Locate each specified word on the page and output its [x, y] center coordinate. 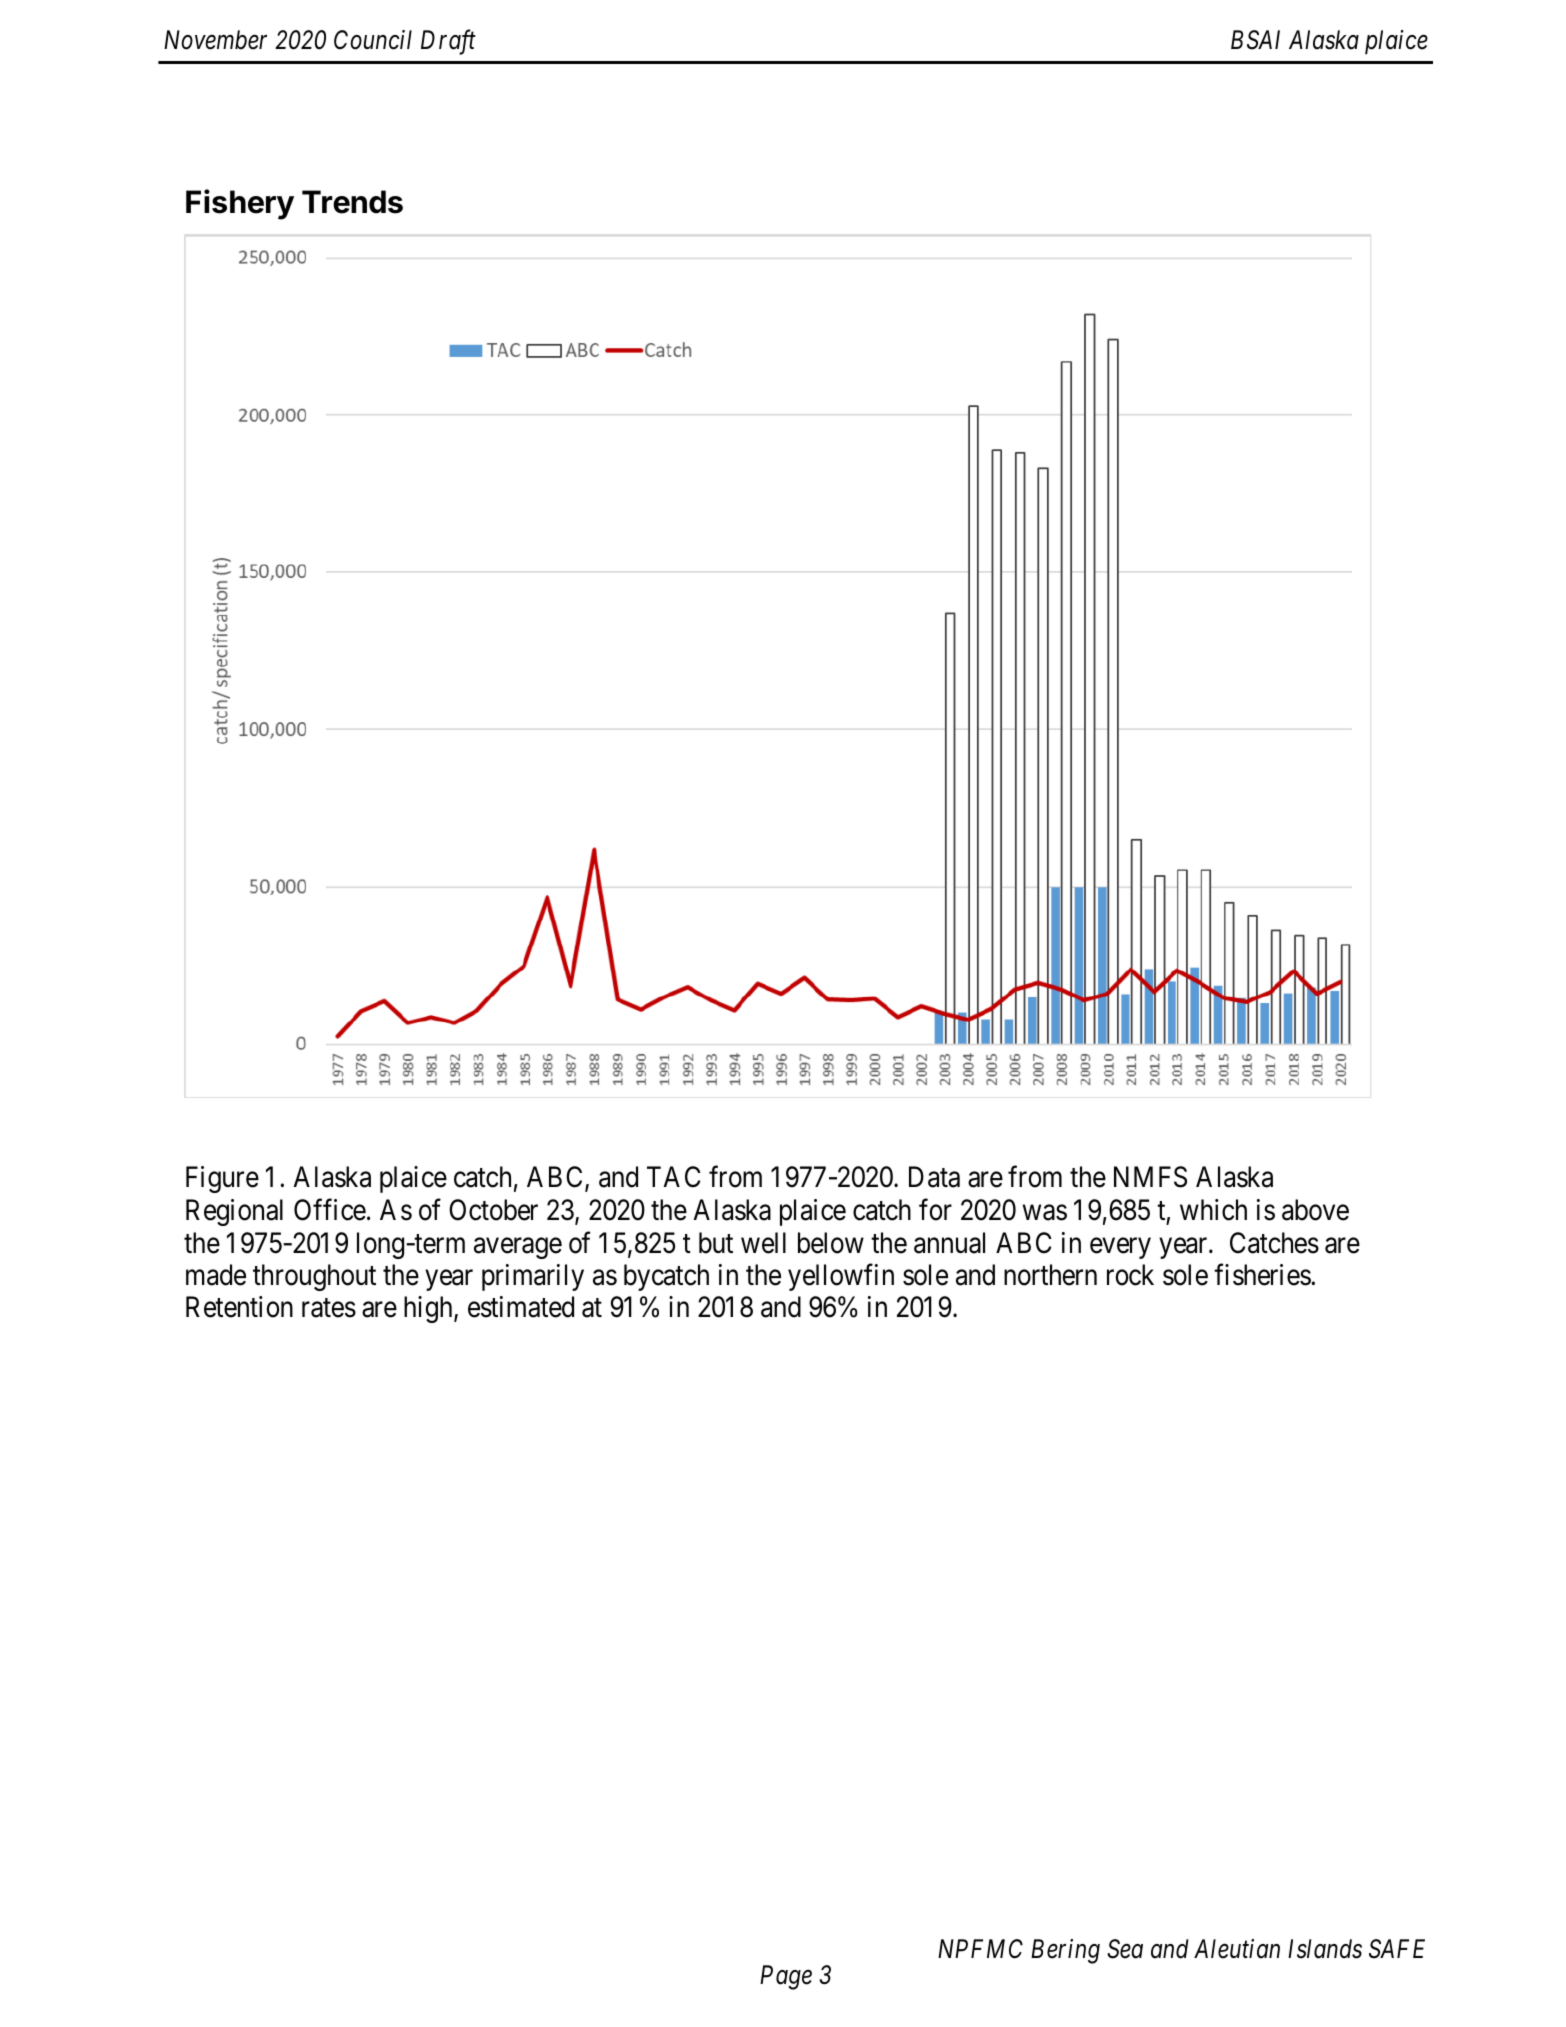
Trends [352, 202]
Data [934, 1177]
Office [330, 1210]
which [1213, 1210]
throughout [314, 1277]
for [935, 1210]
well [763, 1243]
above [1315, 1210]
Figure [222, 1179]
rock [1130, 1275]
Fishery [240, 204]
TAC [674, 1177]
